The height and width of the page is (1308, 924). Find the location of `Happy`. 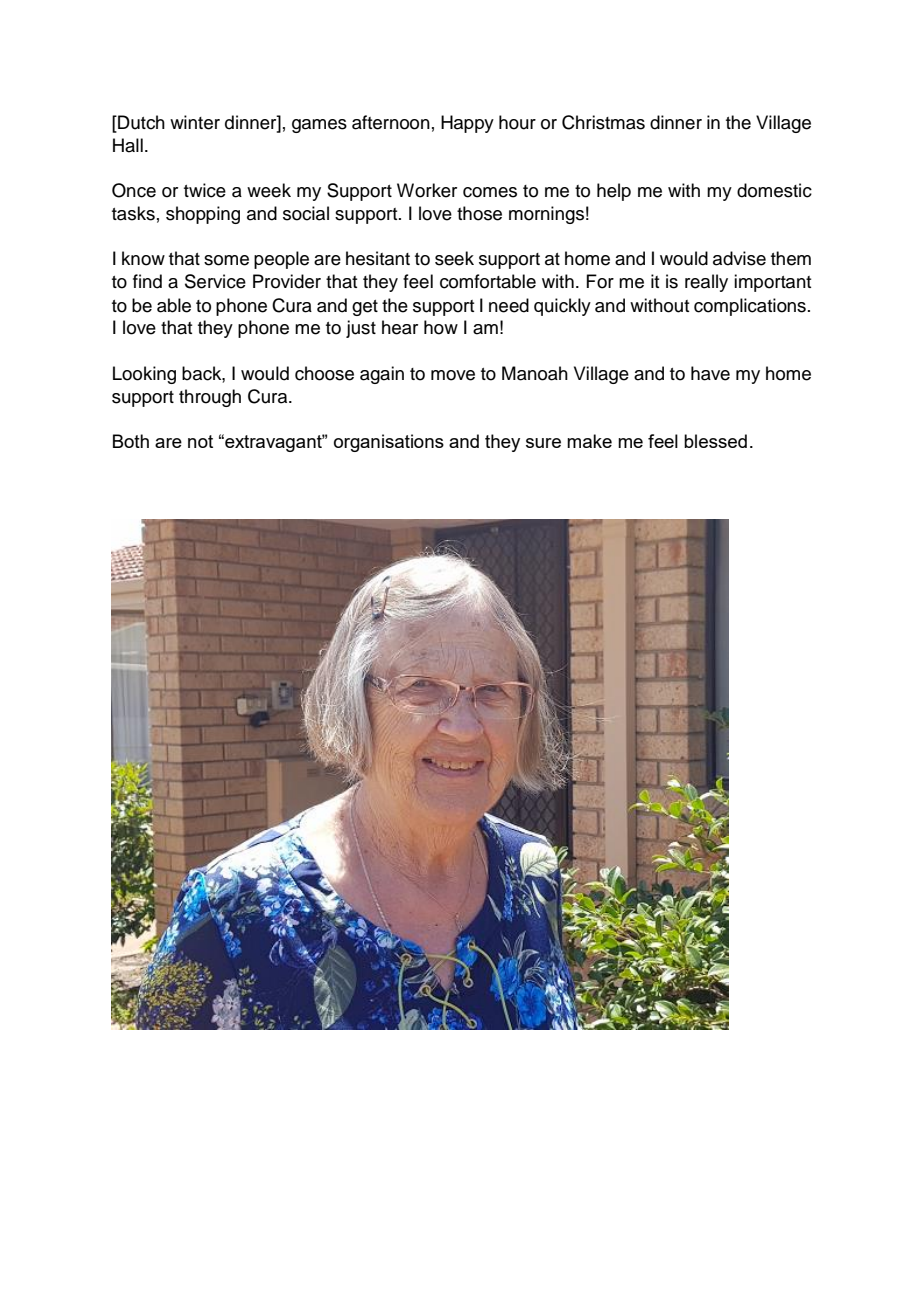

Happy is located at coordinates (467, 124).
